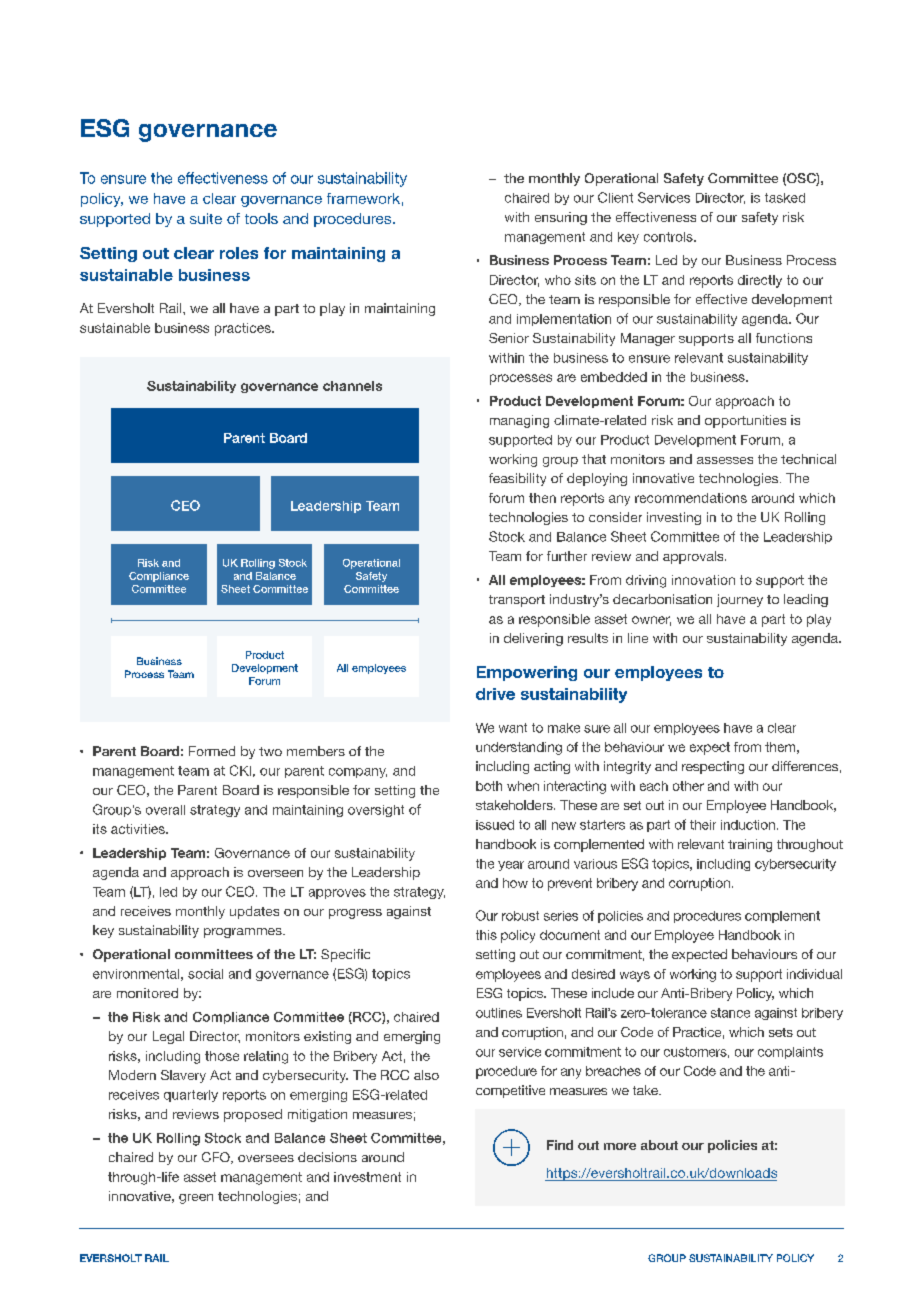  What do you see at coordinates (217, 1158) in the page?
I see `CFO` at bounding box center [217, 1158].
